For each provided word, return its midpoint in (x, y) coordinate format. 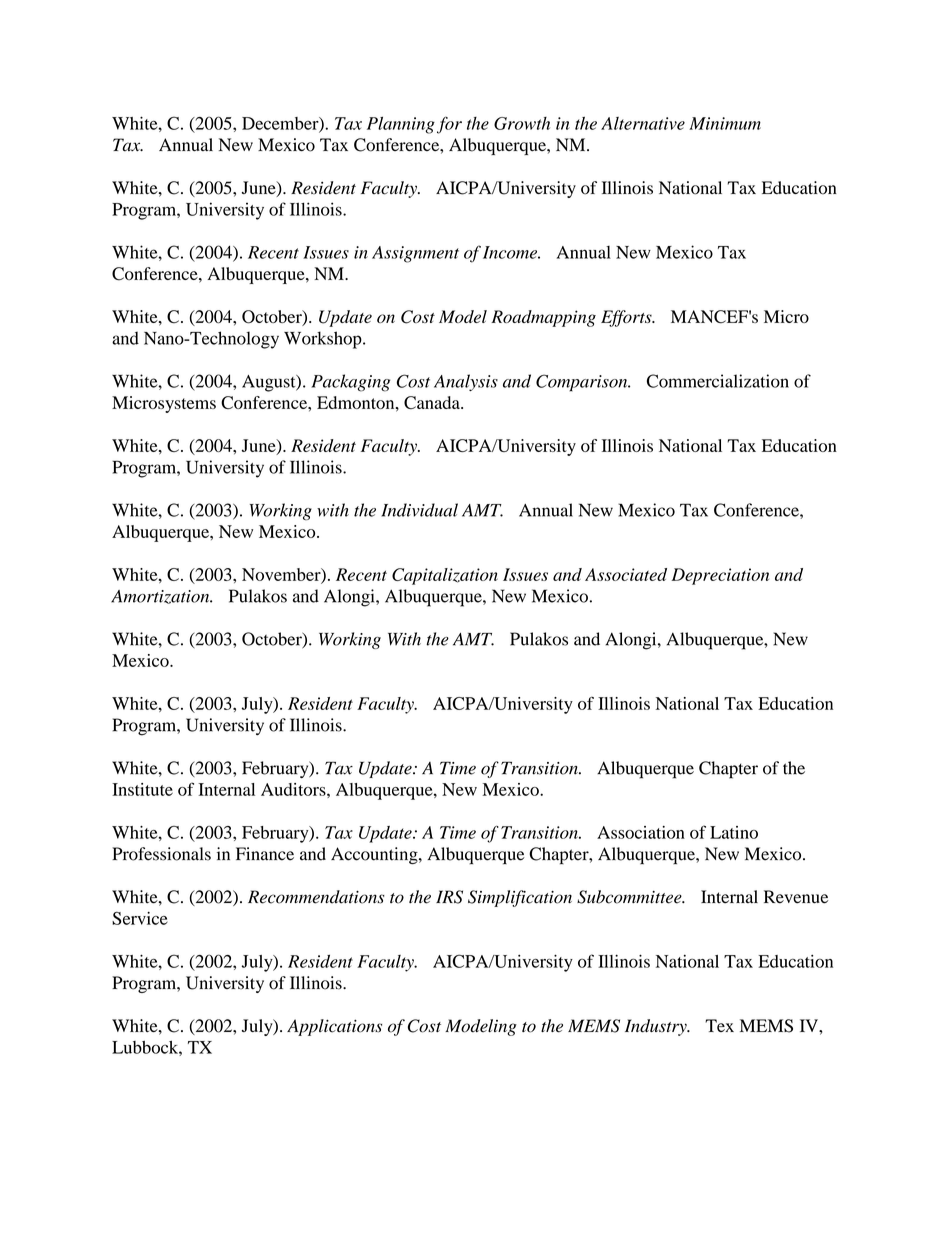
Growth (522, 123)
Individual (419, 510)
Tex (719, 1025)
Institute (142, 789)
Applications (334, 1027)
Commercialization (718, 381)
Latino (734, 832)
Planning (401, 125)
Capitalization (445, 576)
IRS (449, 897)
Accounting (375, 855)
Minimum (725, 123)
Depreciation (720, 576)
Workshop (324, 340)
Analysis (466, 382)
